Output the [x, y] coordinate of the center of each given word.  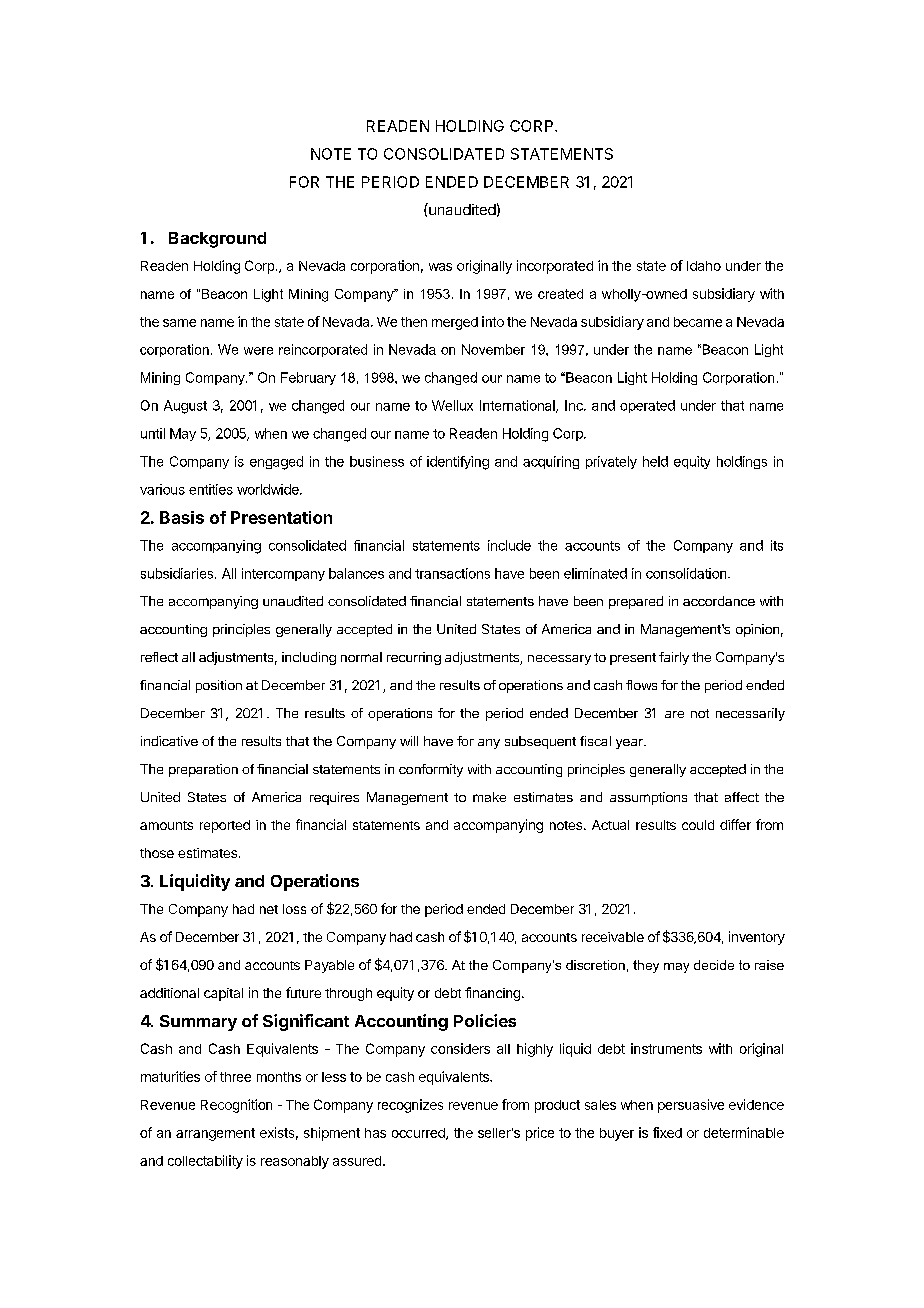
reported [225, 826]
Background [217, 240]
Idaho [704, 266]
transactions [452, 573]
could [698, 825]
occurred [419, 1134]
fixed [667, 1132]
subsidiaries [177, 573]
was [440, 267]
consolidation [687, 573]
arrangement [215, 1134]
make [489, 797]
